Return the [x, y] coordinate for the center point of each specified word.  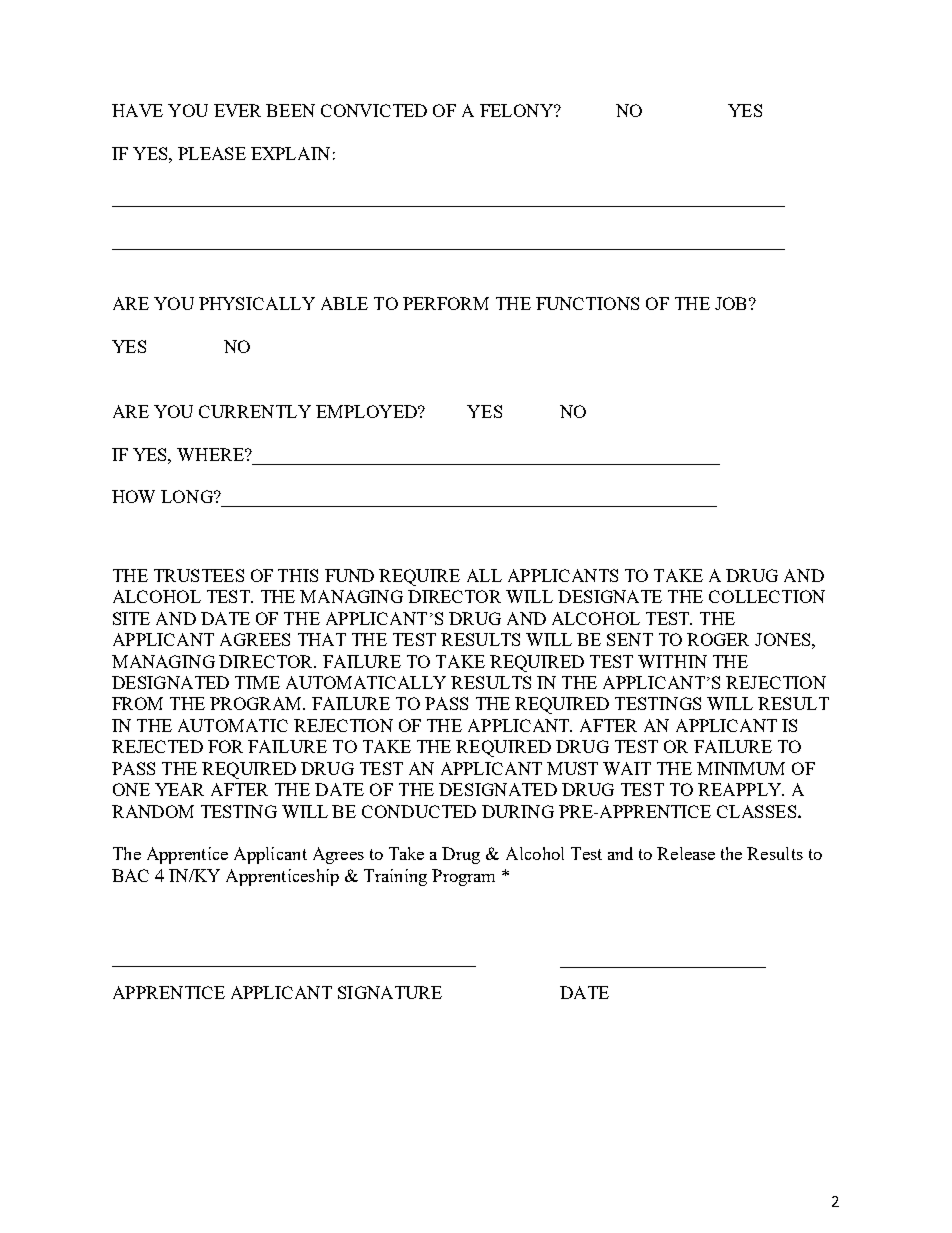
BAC [130, 875]
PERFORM [446, 303]
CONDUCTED [419, 811]
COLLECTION [767, 596]
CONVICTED [374, 110]
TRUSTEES [199, 575]
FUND [349, 575]
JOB [730, 303]
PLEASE [212, 153]
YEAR [179, 789]
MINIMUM [741, 768]
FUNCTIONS [587, 303]
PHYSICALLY [257, 303]
